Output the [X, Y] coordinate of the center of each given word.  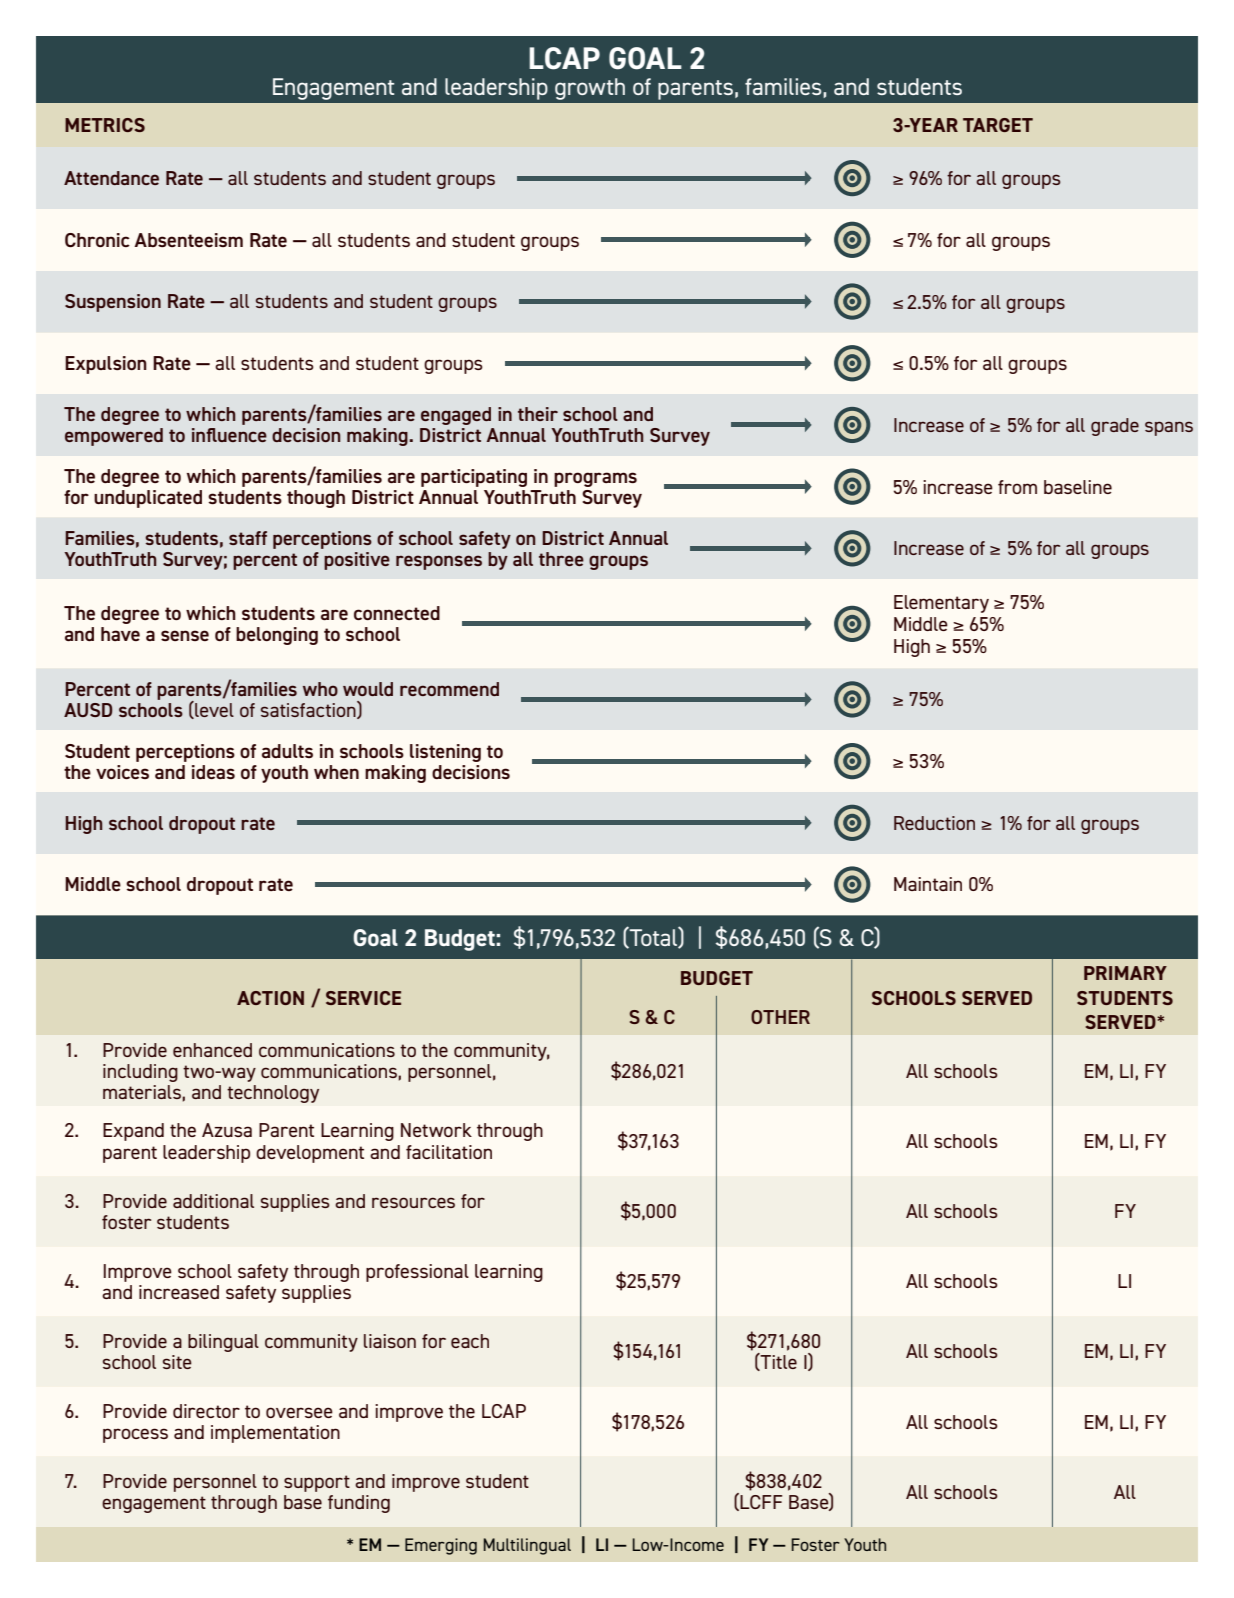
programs [595, 479]
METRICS [105, 125]
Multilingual [527, 1546]
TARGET [998, 125]
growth [590, 89]
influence [229, 435]
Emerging [441, 1546]
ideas [213, 772]
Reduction [934, 823]
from [1017, 487]
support [317, 1483]
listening [445, 753]
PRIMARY [1125, 973]
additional [213, 1201]
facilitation [449, 1152]
